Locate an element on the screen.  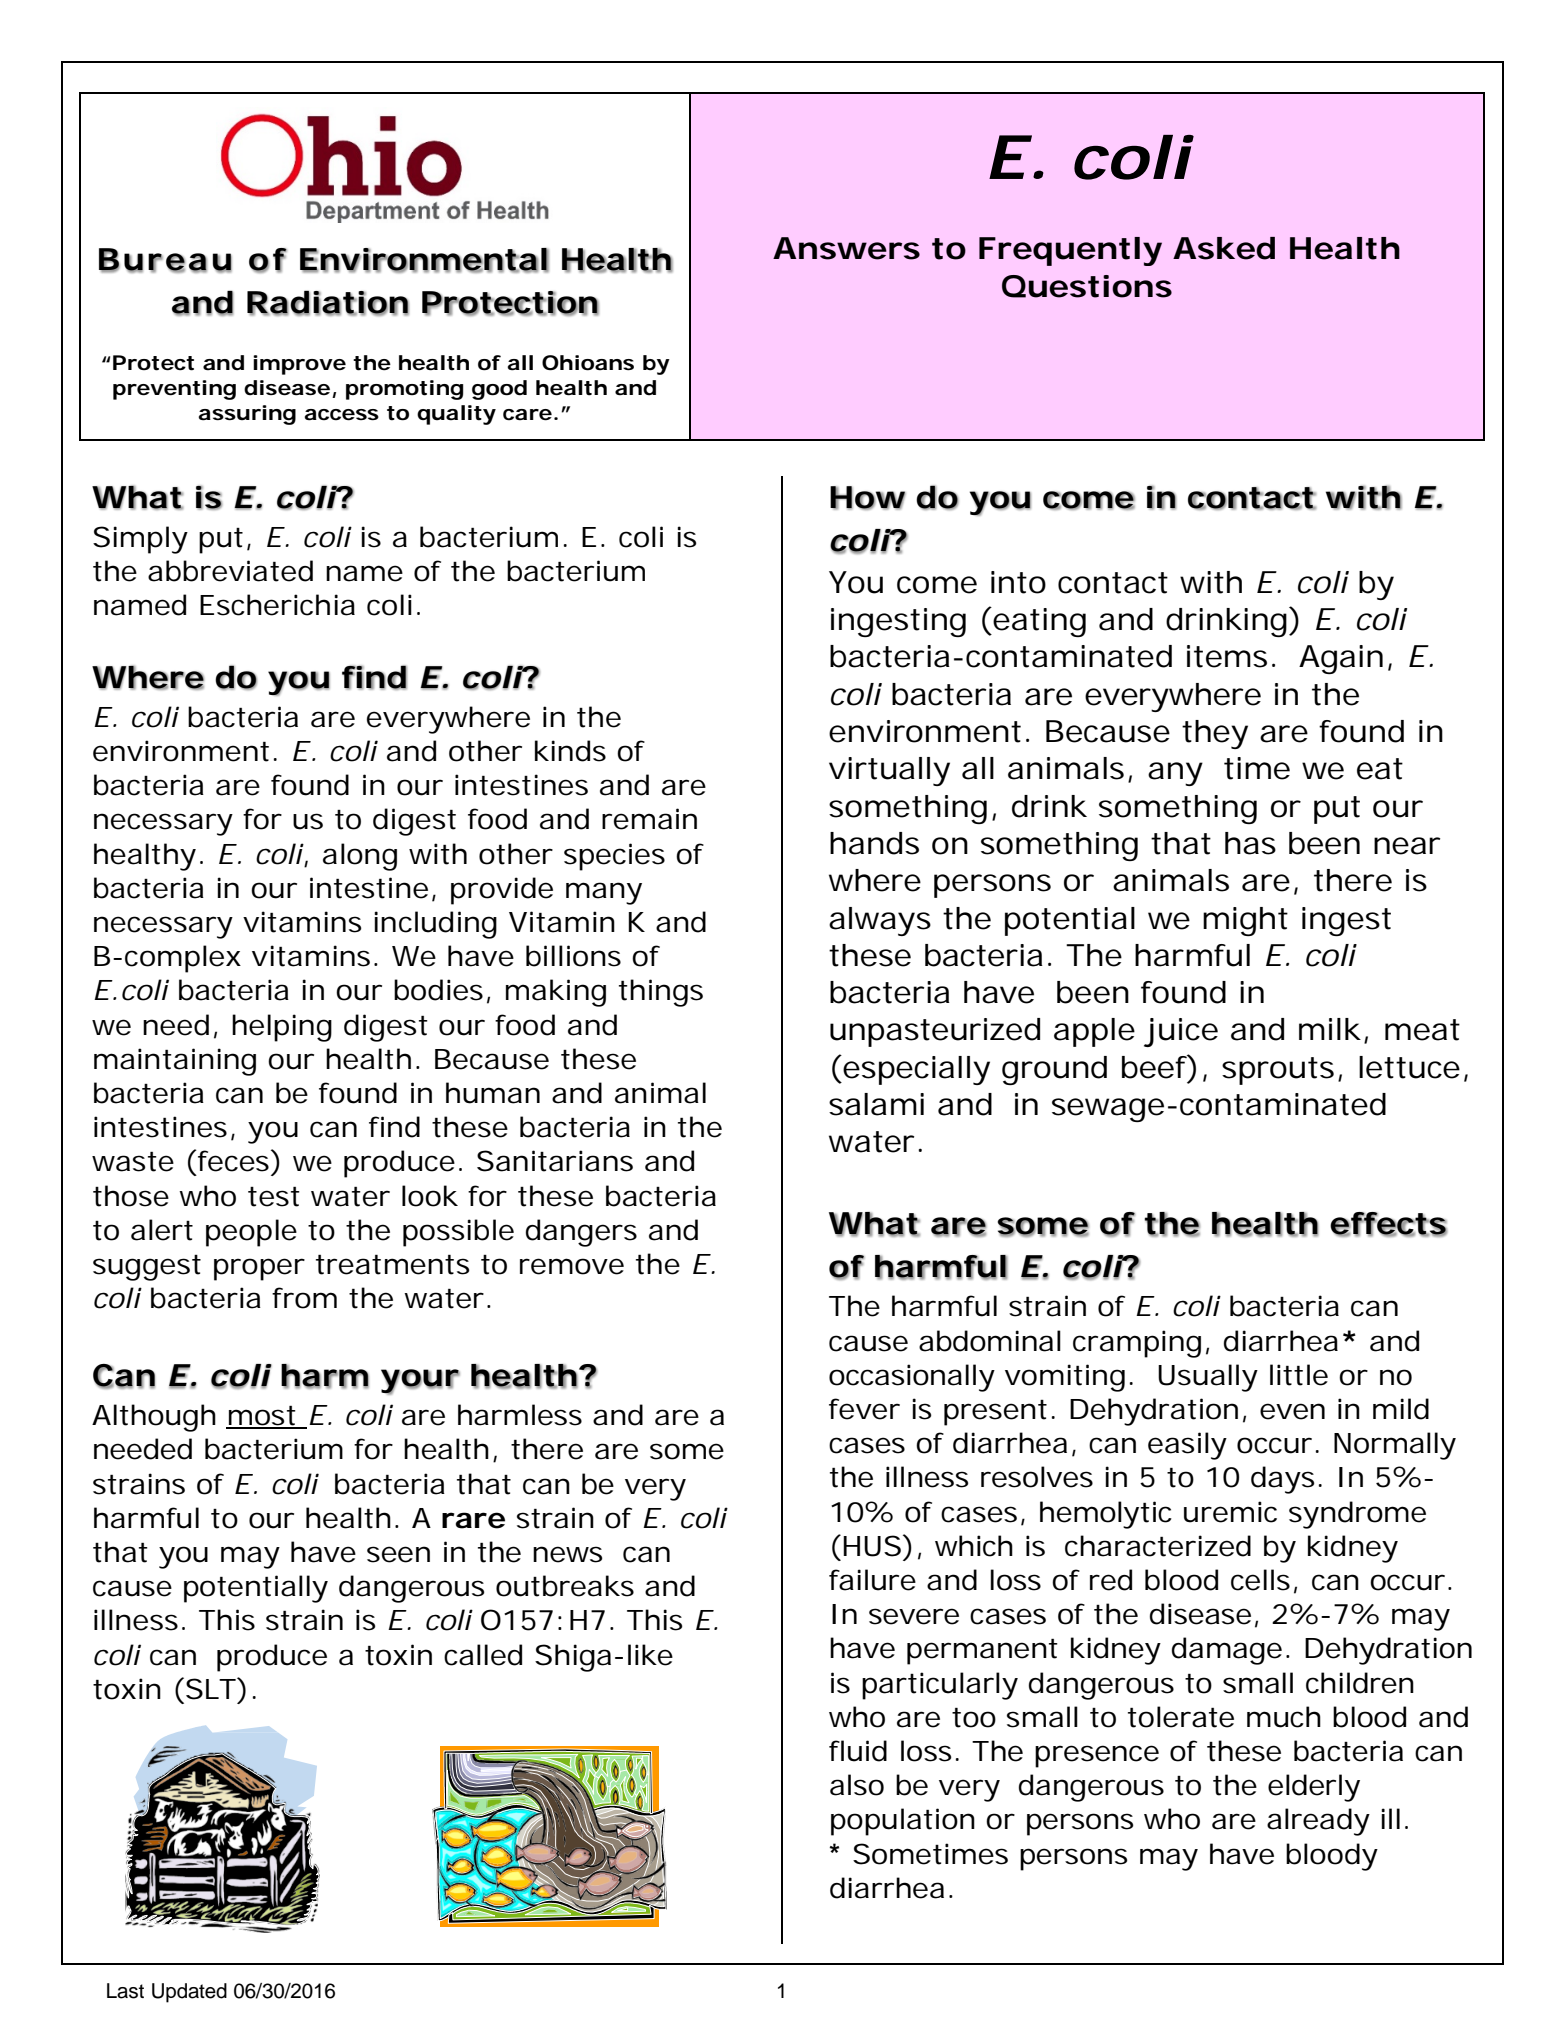
failure is located at coordinates (872, 1580).
